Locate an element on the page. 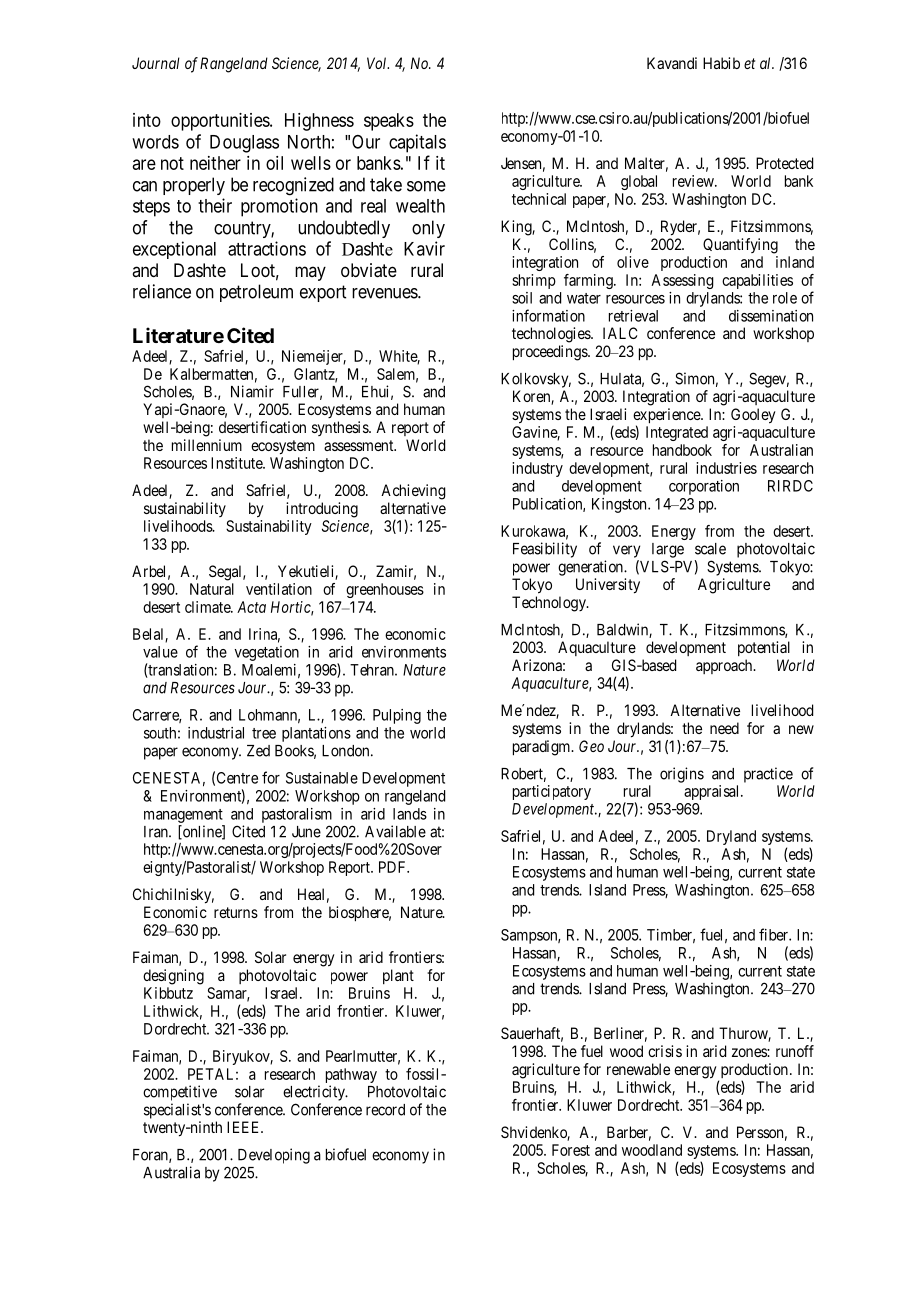 This image has height=1308, width=924. Habib is located at coordinates (721, 63).
